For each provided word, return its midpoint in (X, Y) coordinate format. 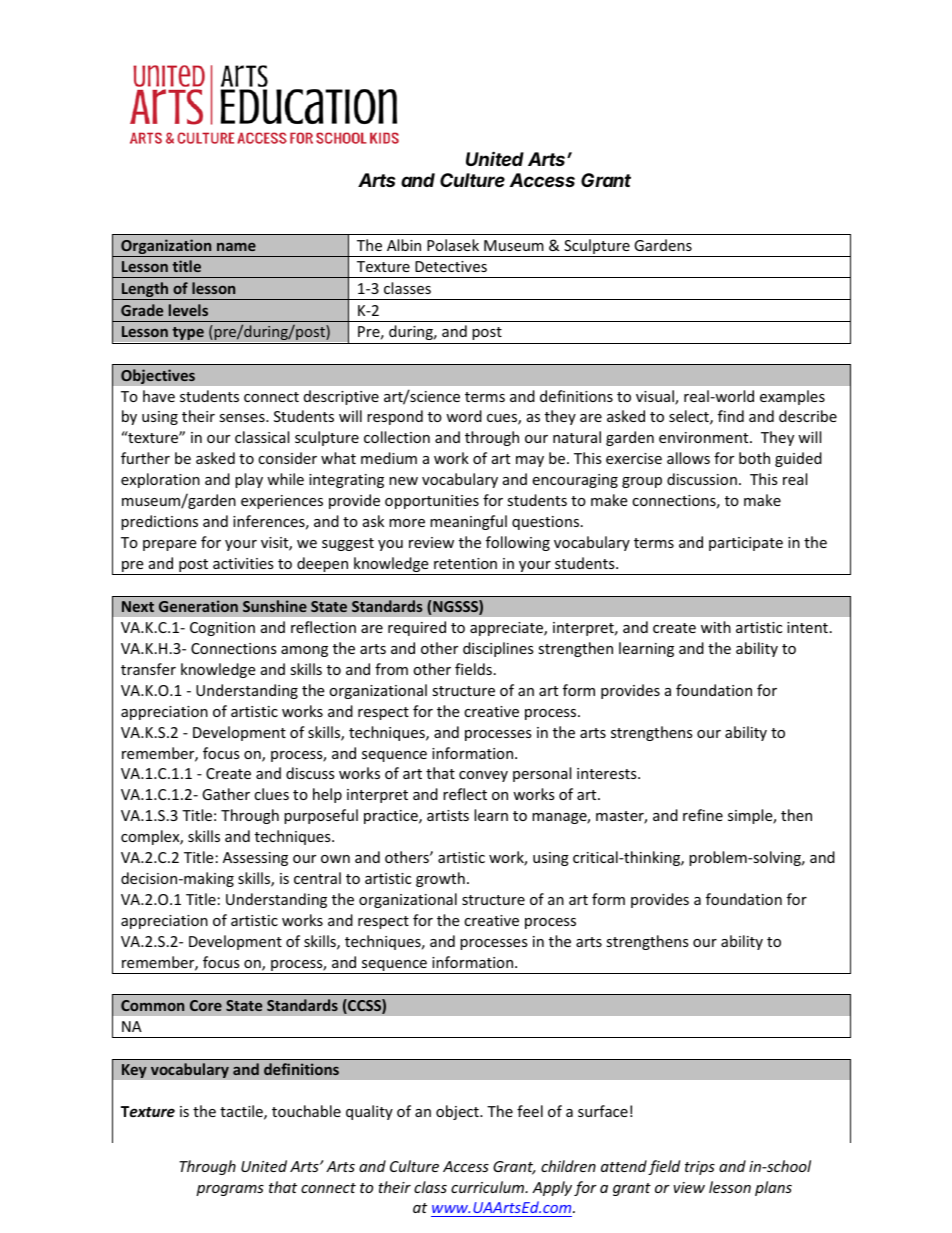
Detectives (451, 266)
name (236, 247)
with (716, 627)
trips (700, 1168)
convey (483, 776)
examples (792, 397)
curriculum (489, 1187)
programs (230, 1190)
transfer (148, 669)
